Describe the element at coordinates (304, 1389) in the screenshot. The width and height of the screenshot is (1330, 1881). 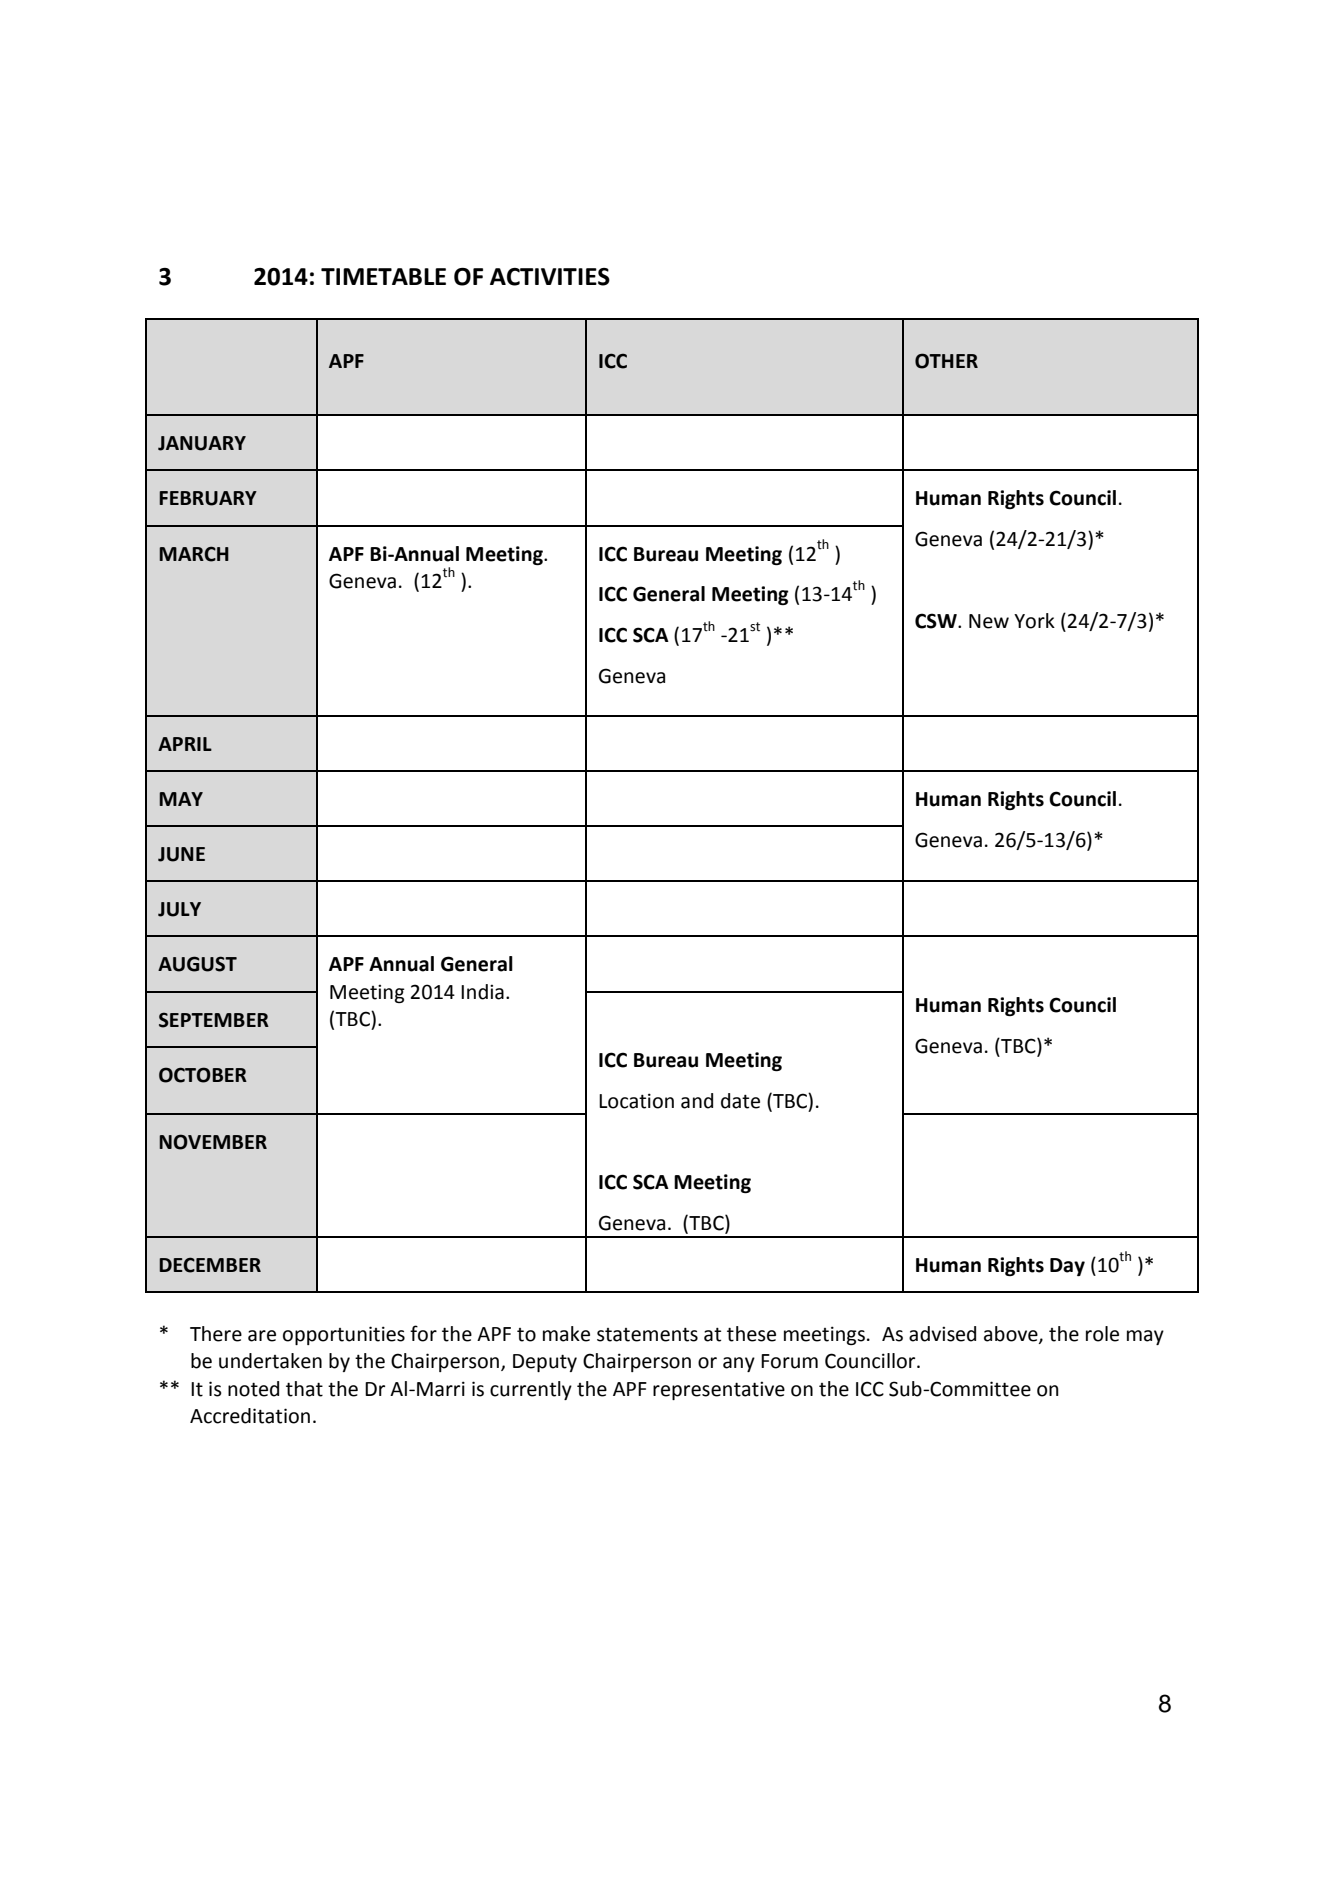
I see `that` at that location.
